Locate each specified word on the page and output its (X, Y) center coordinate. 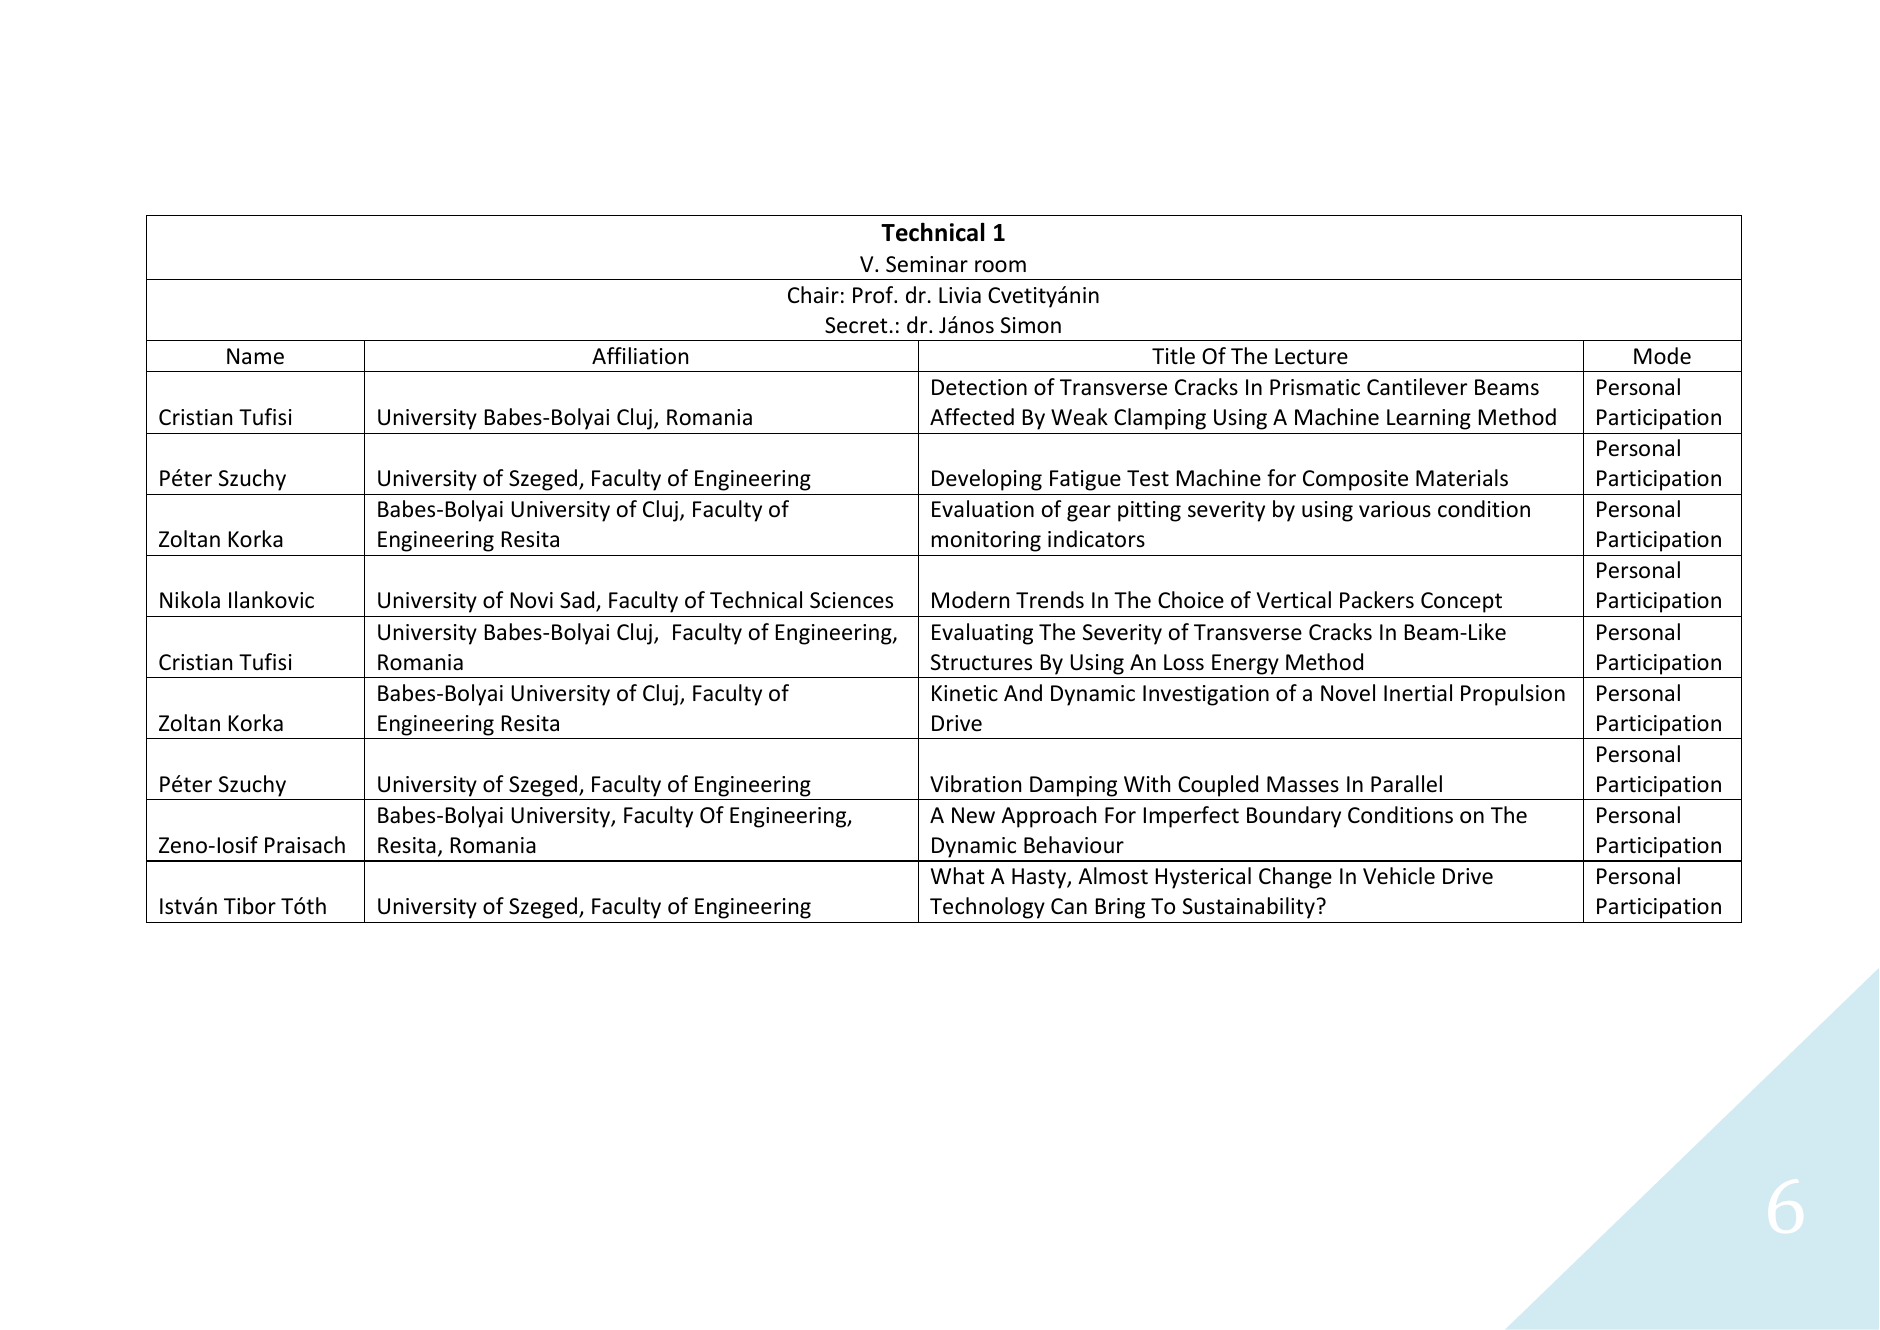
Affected (972, 417)
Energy (1245, 664)
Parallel (1406, 784)
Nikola (190, 600)
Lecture (1311, 356)
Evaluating (982, 634)
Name (255, 356)
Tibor (250, 906)
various (1395, 509)
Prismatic (1315, 387)
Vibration (975, 784)
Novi (532, 600)
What (957, 875)
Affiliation (640, 356)
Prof (874, 295)
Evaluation (983, 509)
